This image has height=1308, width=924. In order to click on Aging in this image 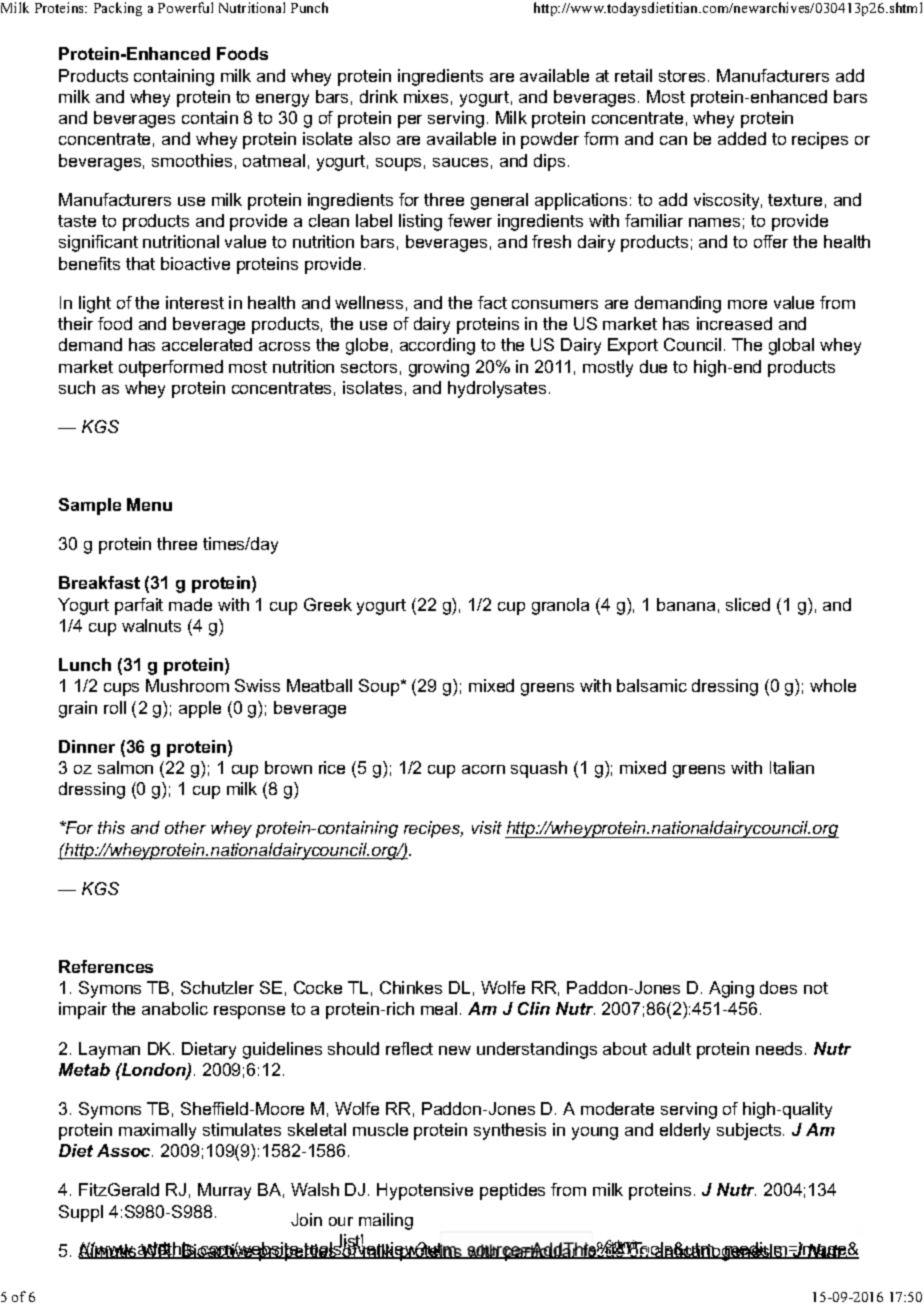, I will do `click(731, 989)`.
